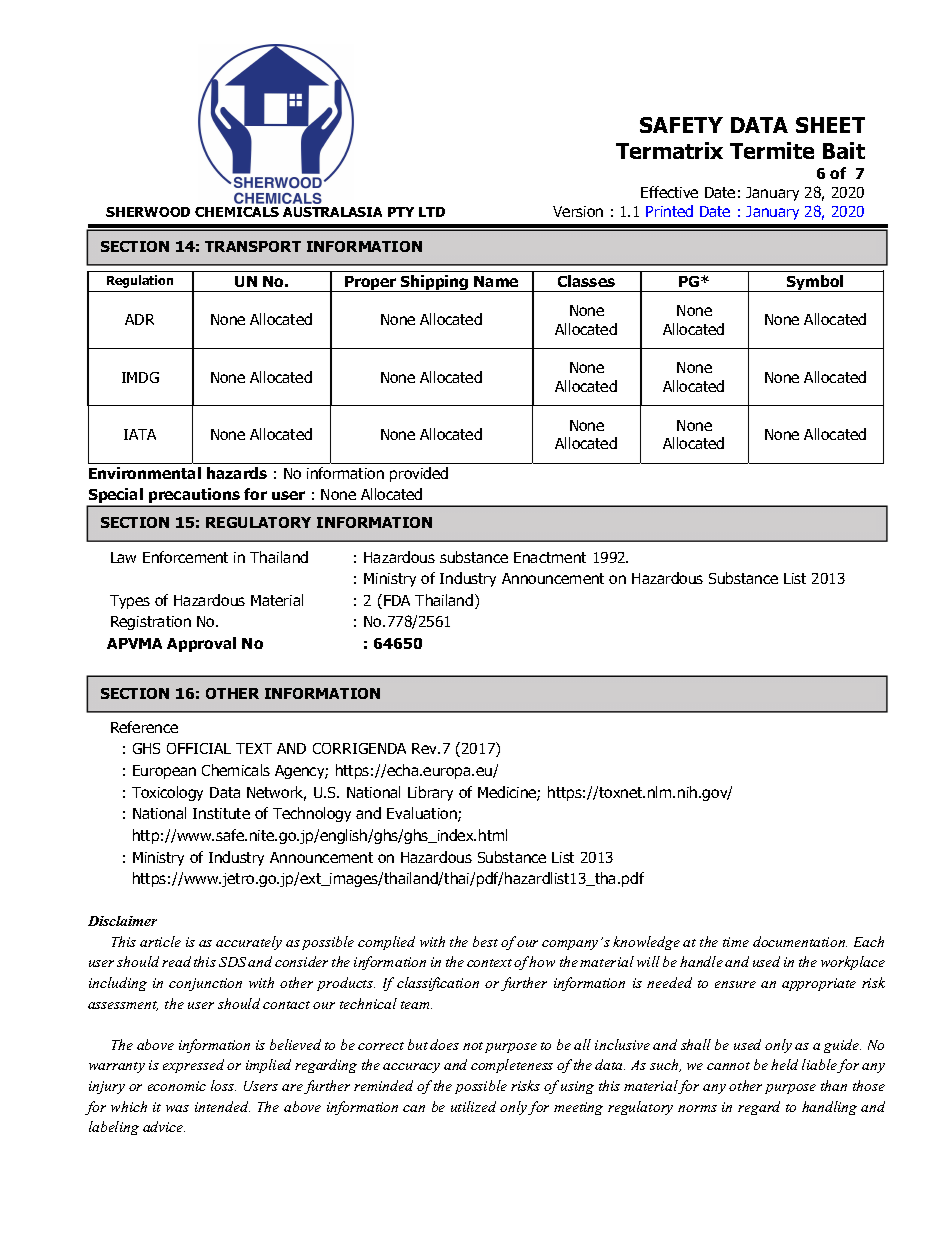 This screenshot has width=952, height=1233. Describe the element at coordinates (148, 212) in the screenshot. I see `SHERWOOD` at that location.
